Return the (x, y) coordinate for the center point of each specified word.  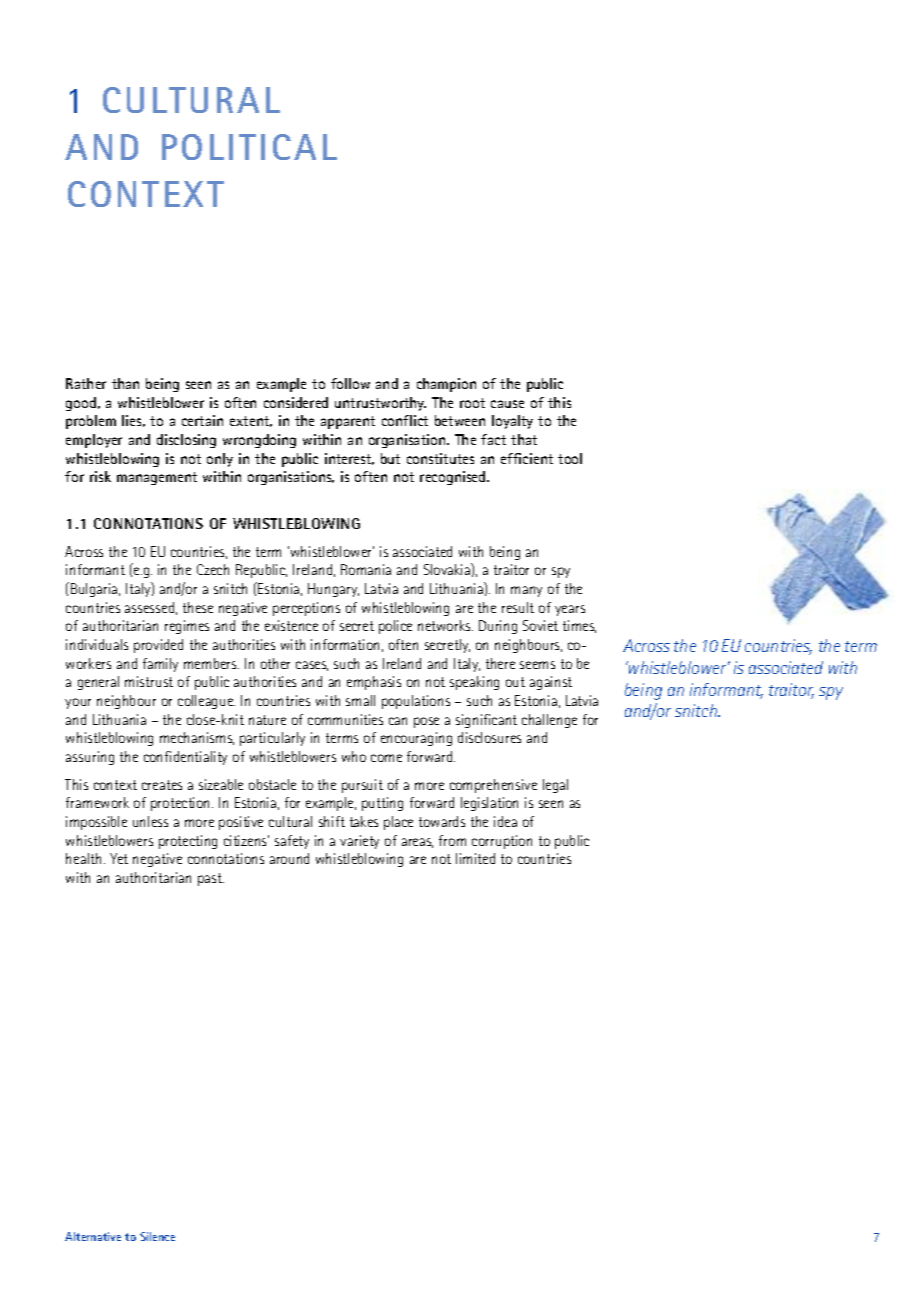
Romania (366, 569)
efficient (527, 458)
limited (475, 858)
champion (446, 385)
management (157, 478)
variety (359, 842)
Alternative (93, 1236)
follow (350, 383)
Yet (119, 858)
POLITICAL (249, 147)
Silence (157, 1236)
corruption (502, 842)
